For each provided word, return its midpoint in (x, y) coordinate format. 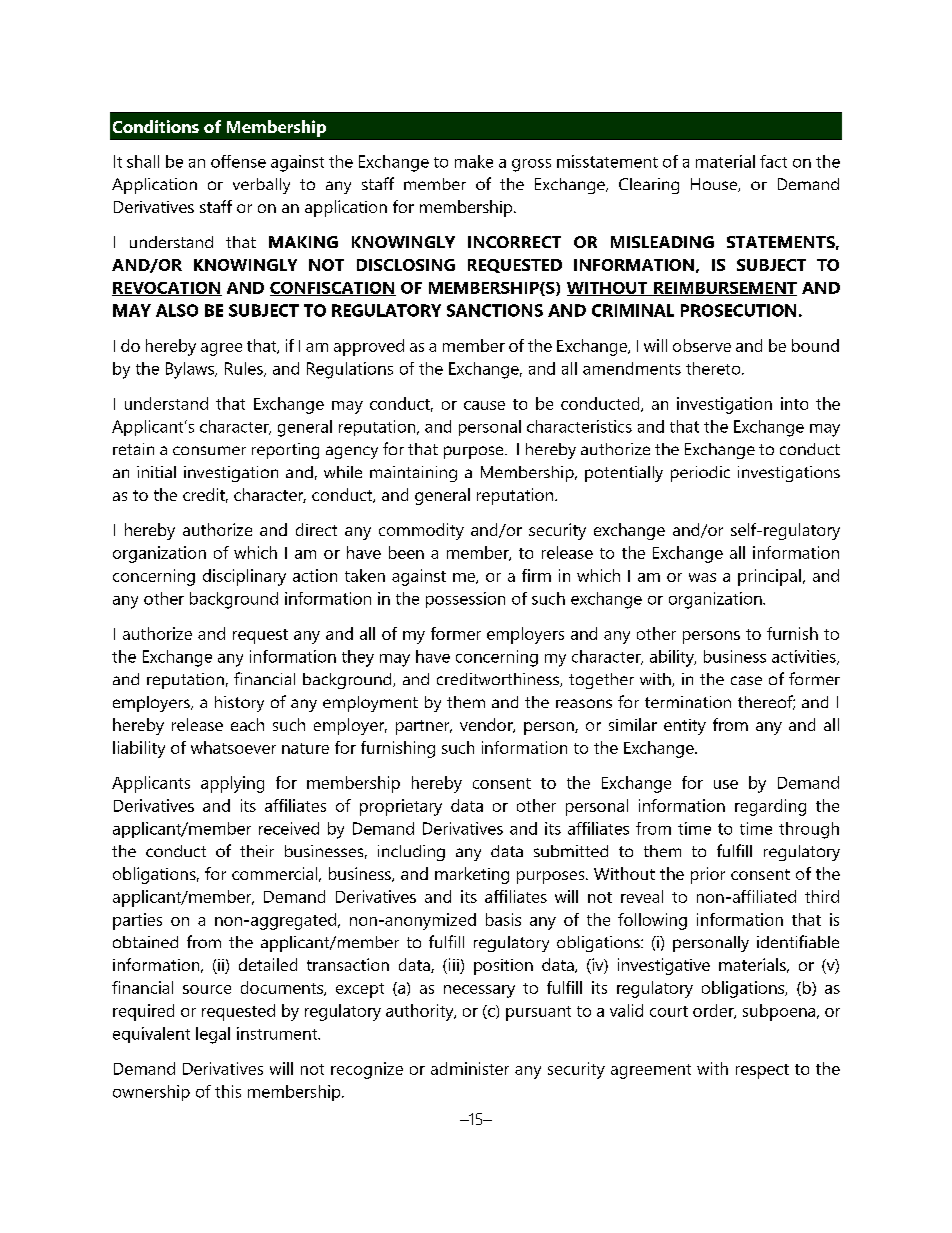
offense (238, 161)
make (474, 161)
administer (470, 1068)
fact (773, 161)
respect (762, 1071)
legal (213, 1035)
